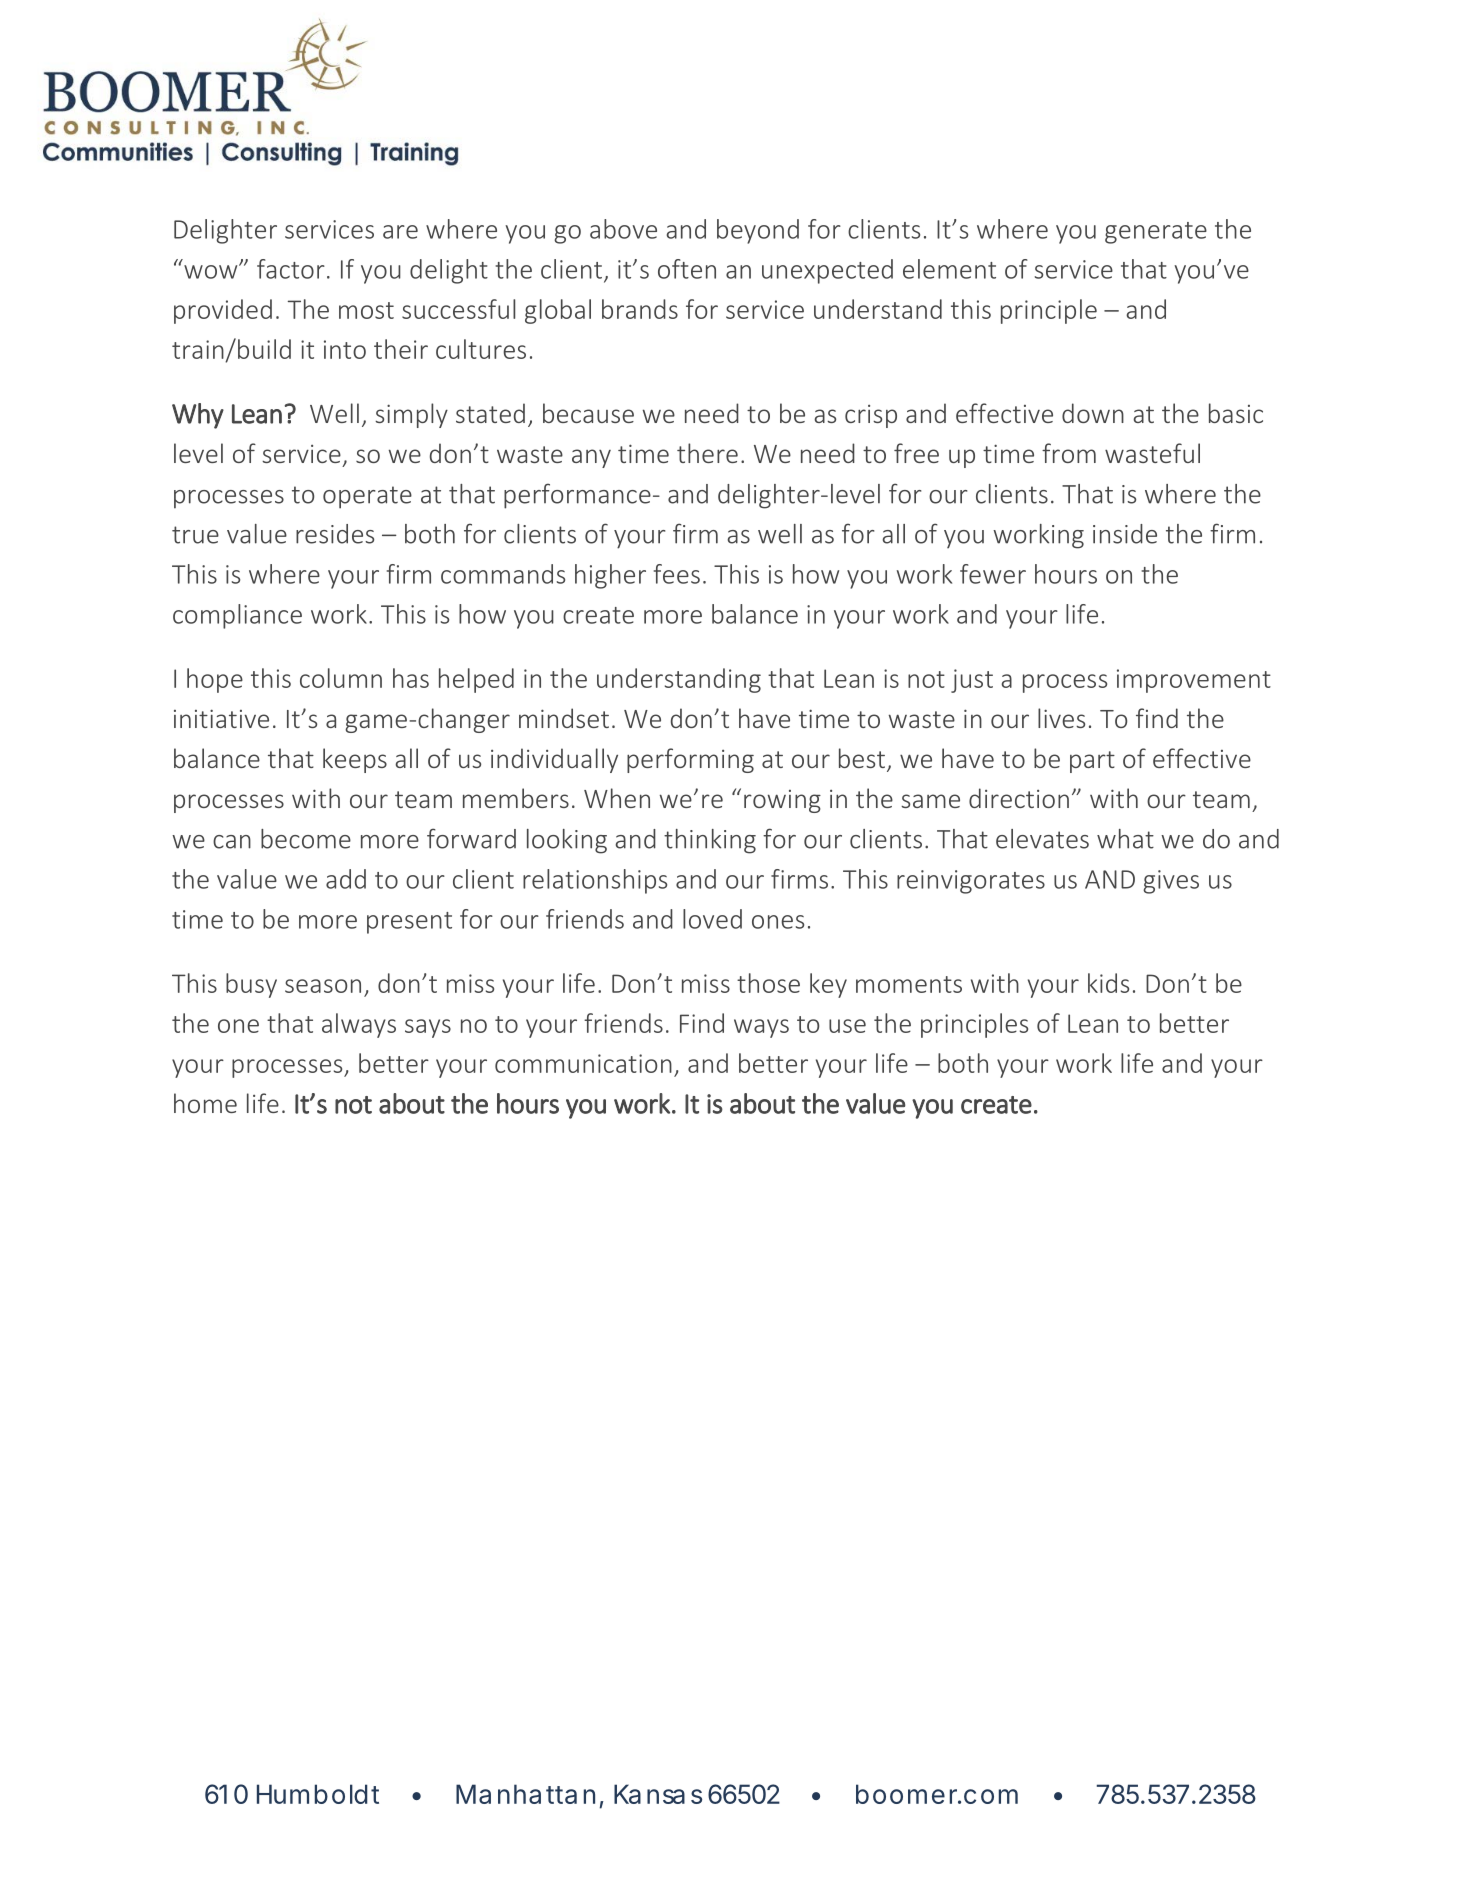 This screenshot has height=1888, width=1459. What do you see at coordinates (318, 1794) in the screenshot?
I see `Humboldt` at bounding box center [318, 1794].
